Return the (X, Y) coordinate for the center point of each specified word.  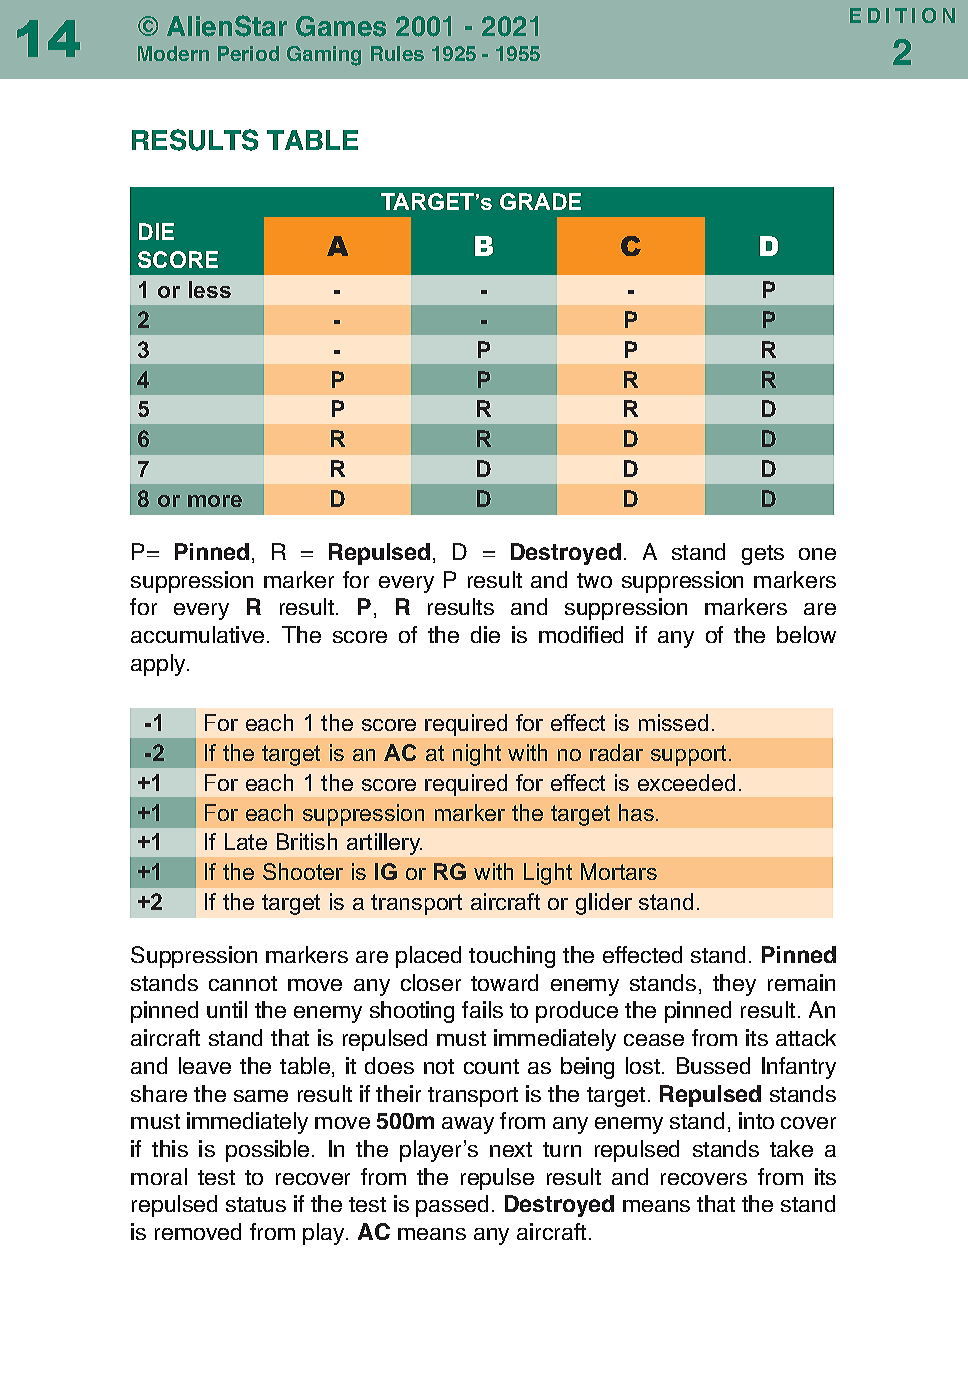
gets (763, 555)
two (594, 580)
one (817, 554)
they (734, 985)
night (477, 755)
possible (267, 1151)
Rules (397, 53)
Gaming (324, 56)
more (215, 501)
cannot (243, 983)
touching (512, 957)
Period (248, 53)
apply (159, 665)
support (690, 755)
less (210, 289)
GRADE (540, 201)
